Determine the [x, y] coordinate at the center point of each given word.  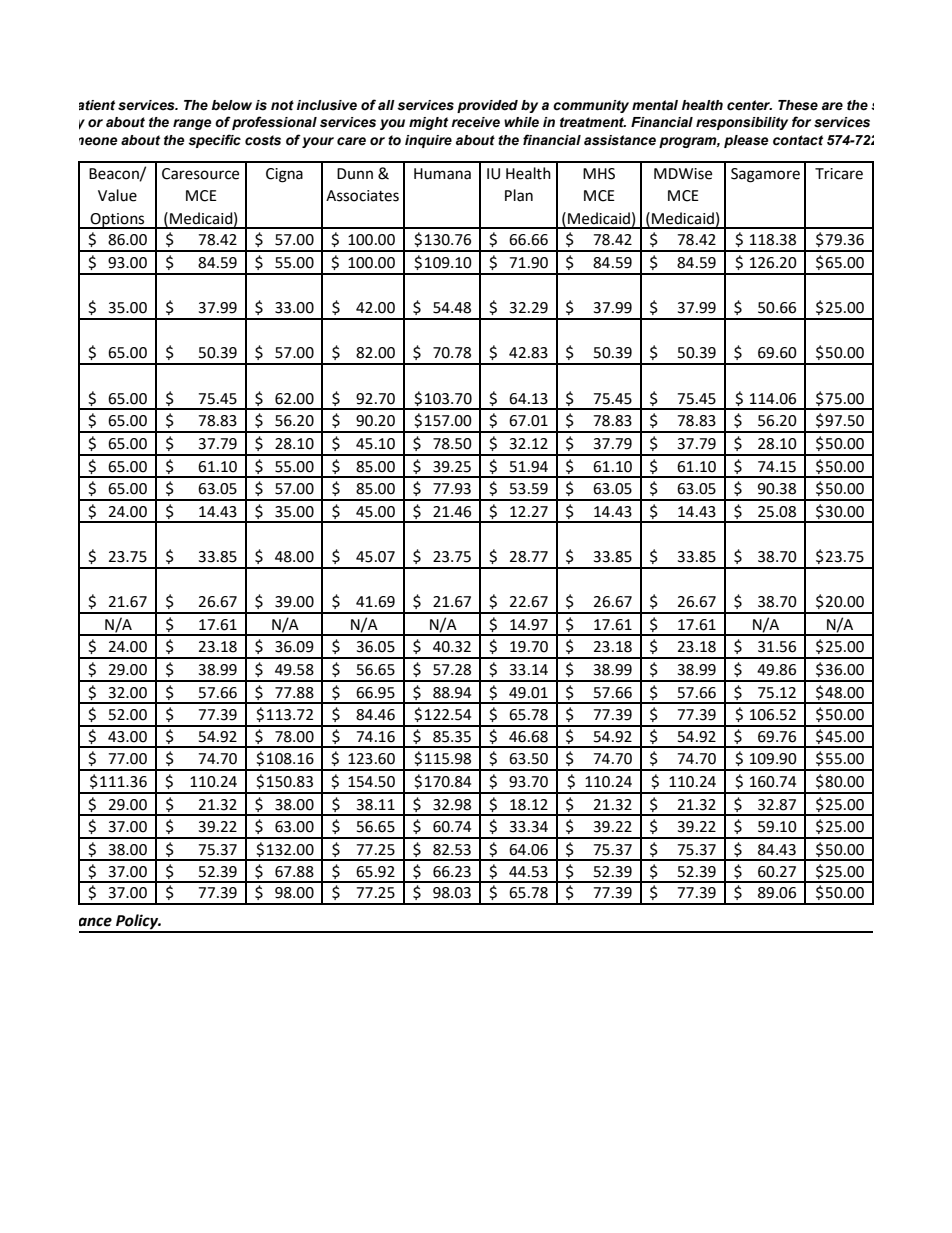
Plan [519, 195]
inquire [428, 141]
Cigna [284, 175]
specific [214, 141]
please [746, 141]
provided [487, 106]
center [749, 105]
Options [118, 221]
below [232, 105]
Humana [442, 174]
